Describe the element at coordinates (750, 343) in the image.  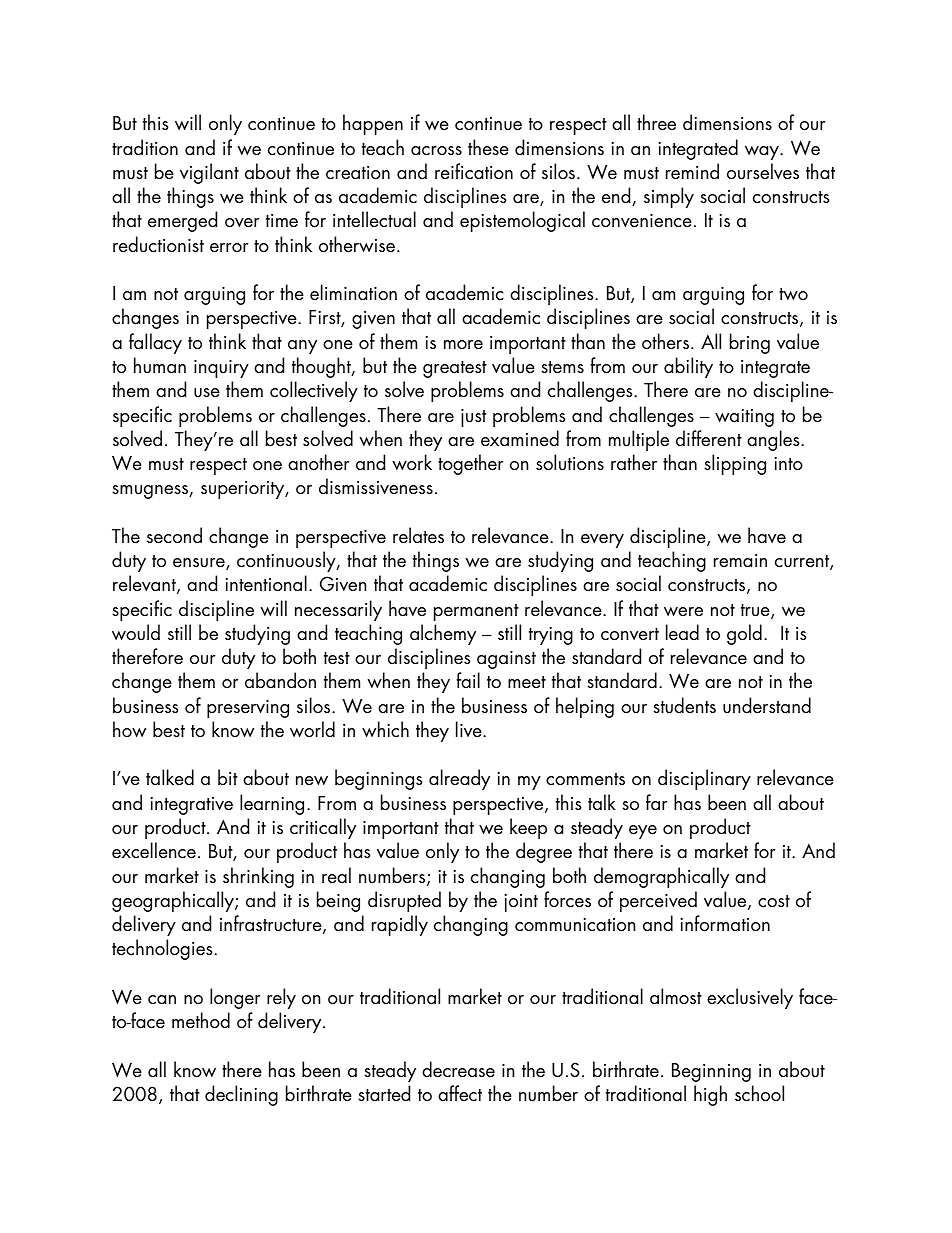
I see `bring` at that location.
